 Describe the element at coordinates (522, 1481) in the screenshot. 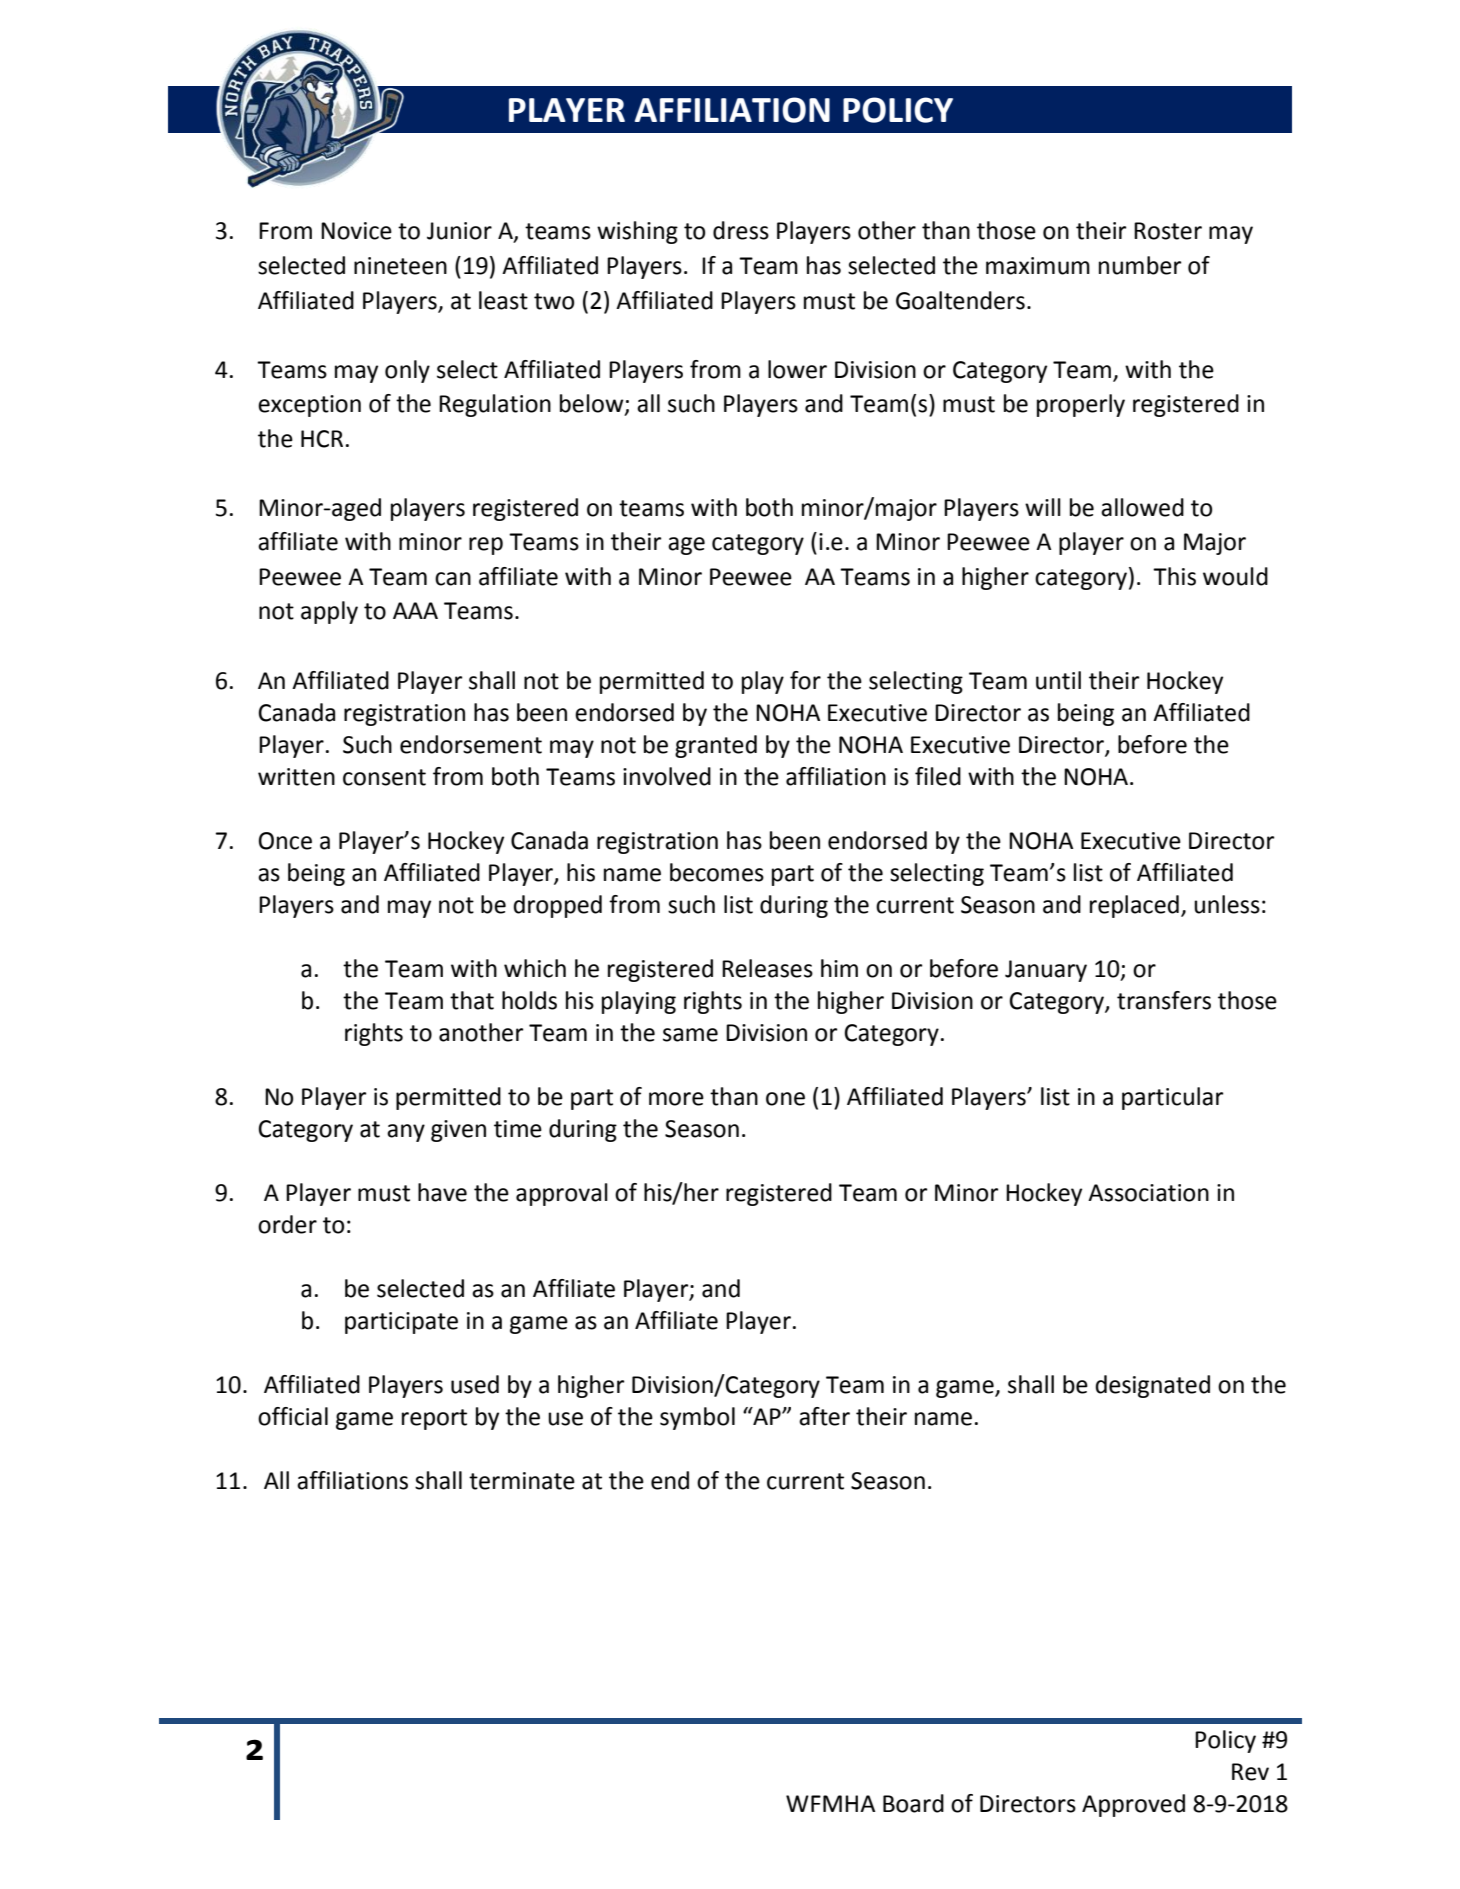

I see `terminate` at that location.
